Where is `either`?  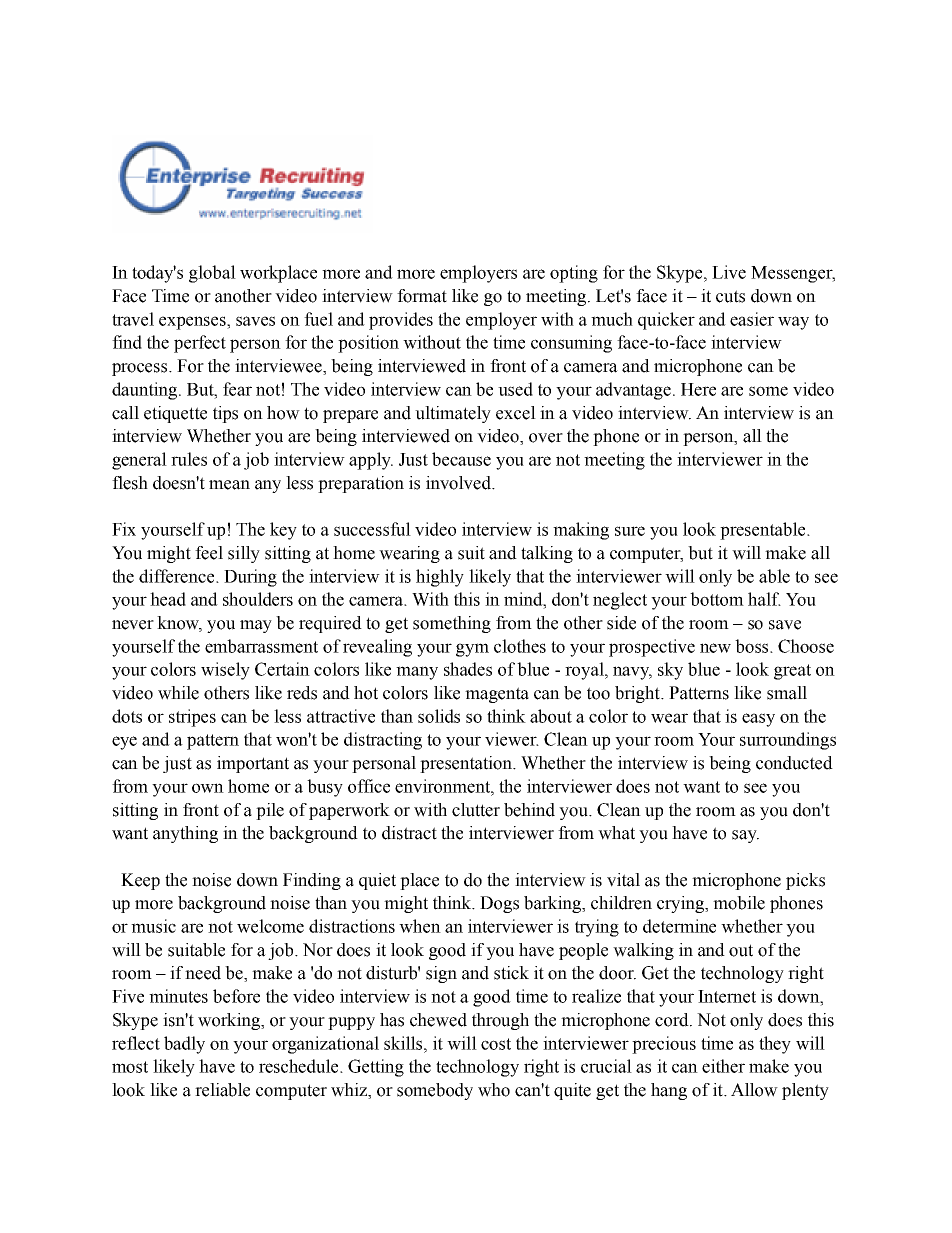
either is located at coordinates (723, 1066).
